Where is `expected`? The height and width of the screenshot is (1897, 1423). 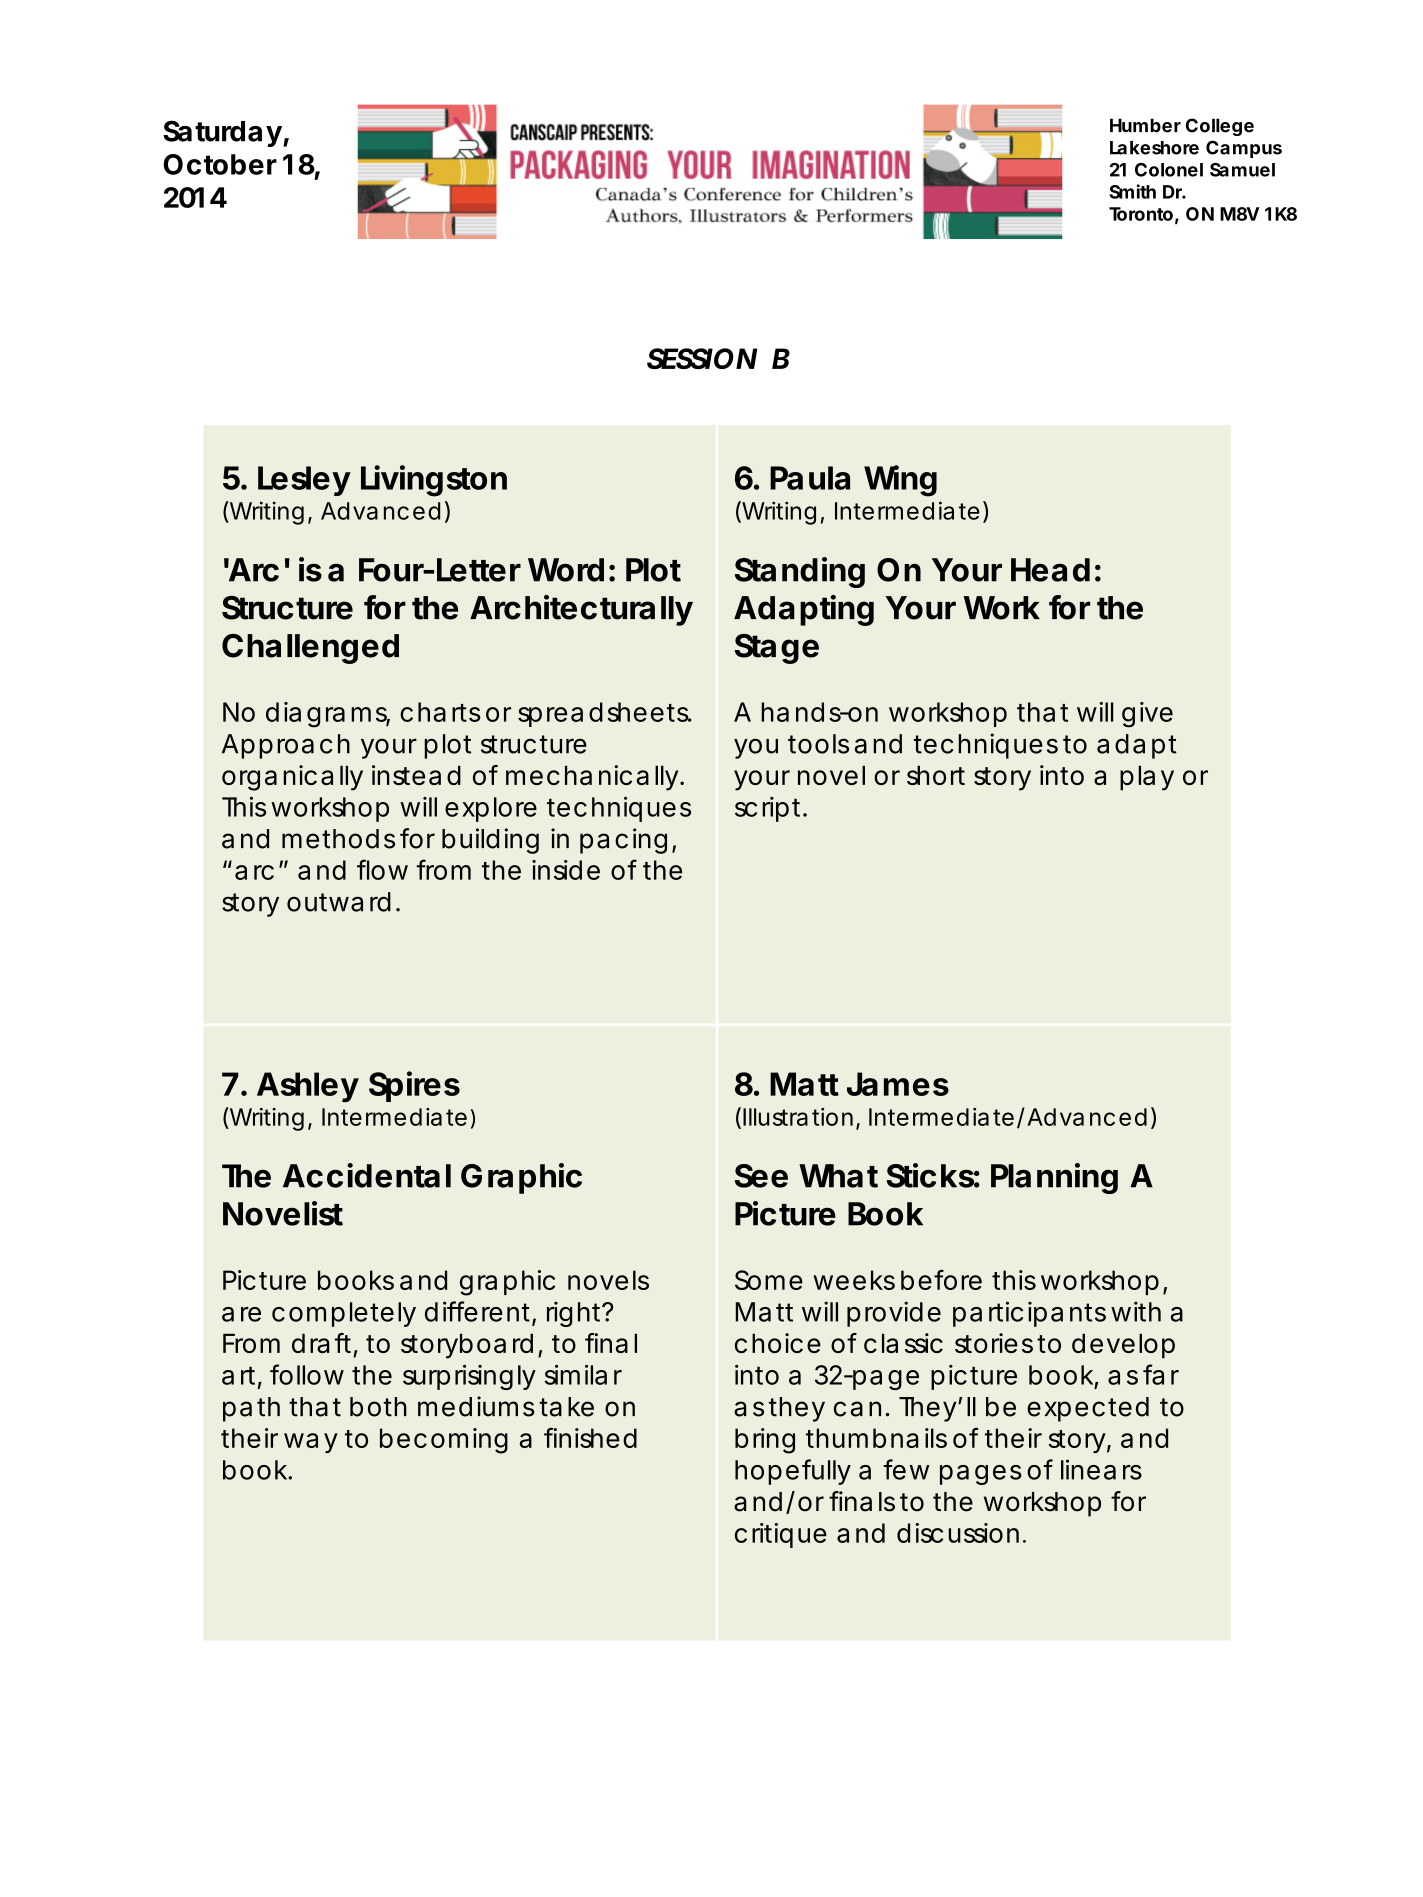 expected is located at coordinates (1088, 1409).
